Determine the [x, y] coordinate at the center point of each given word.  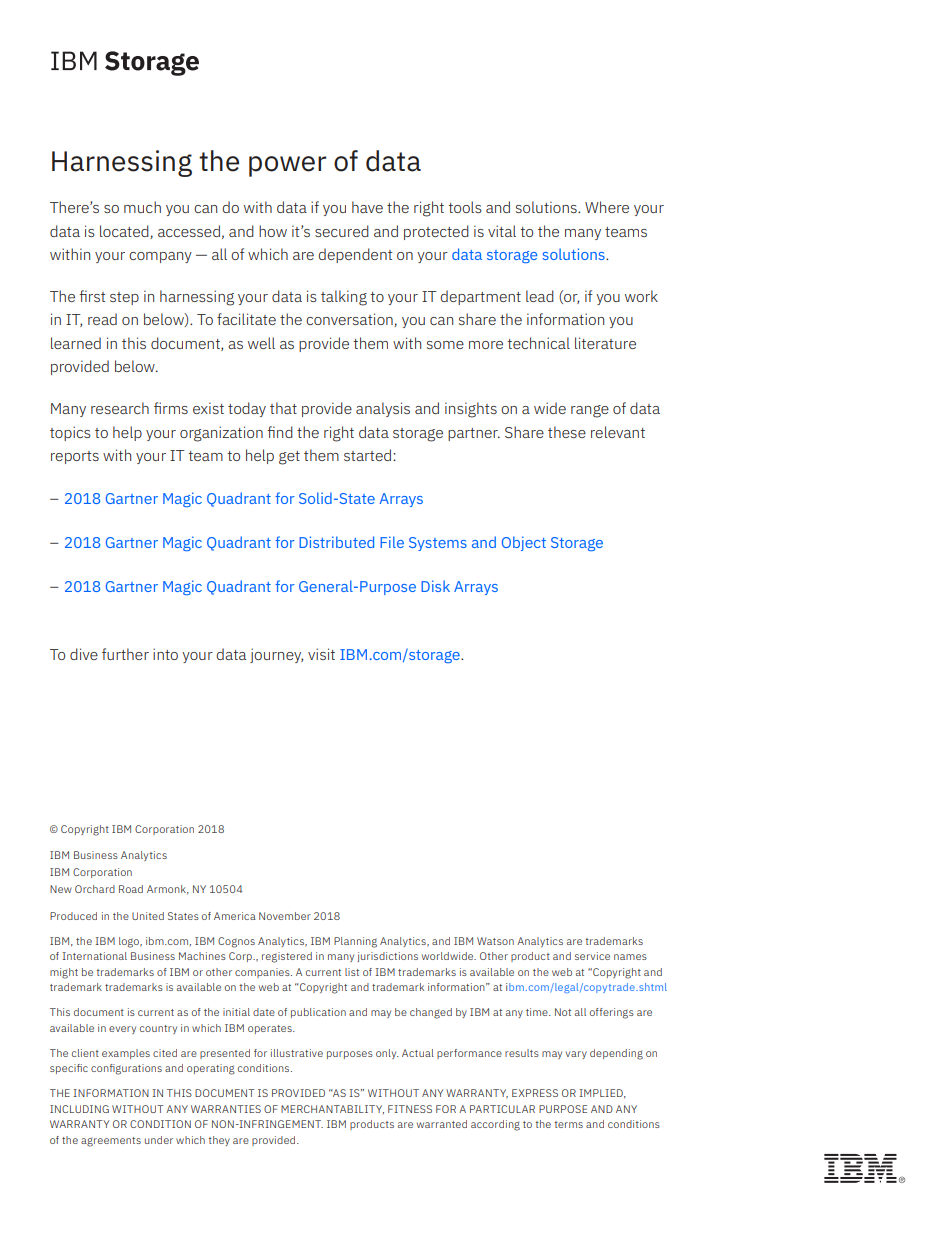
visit [321, 654]
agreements [111, 1142]
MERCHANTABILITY [332, 1109]
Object [524, 543]
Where [607, 207]
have [367, 207]
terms [568, 1124]
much [142, 207]
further [125, 654]
